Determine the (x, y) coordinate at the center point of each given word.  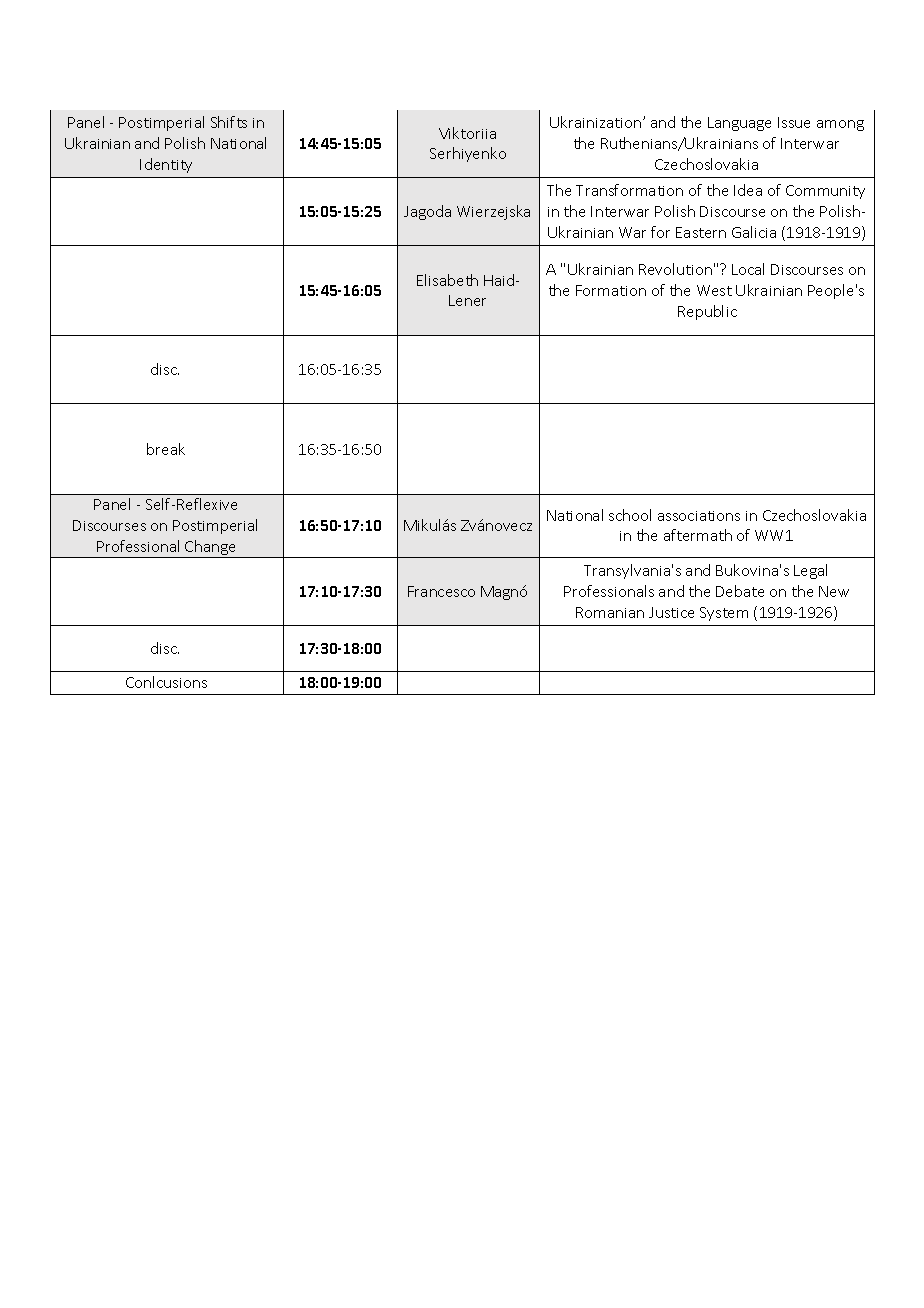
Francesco (441, 591)
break (166, 449)
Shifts (229, 122)
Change (211, 549)
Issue (794, 122)
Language (739, 124)
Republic (707, 312)
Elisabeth (447, 280)
